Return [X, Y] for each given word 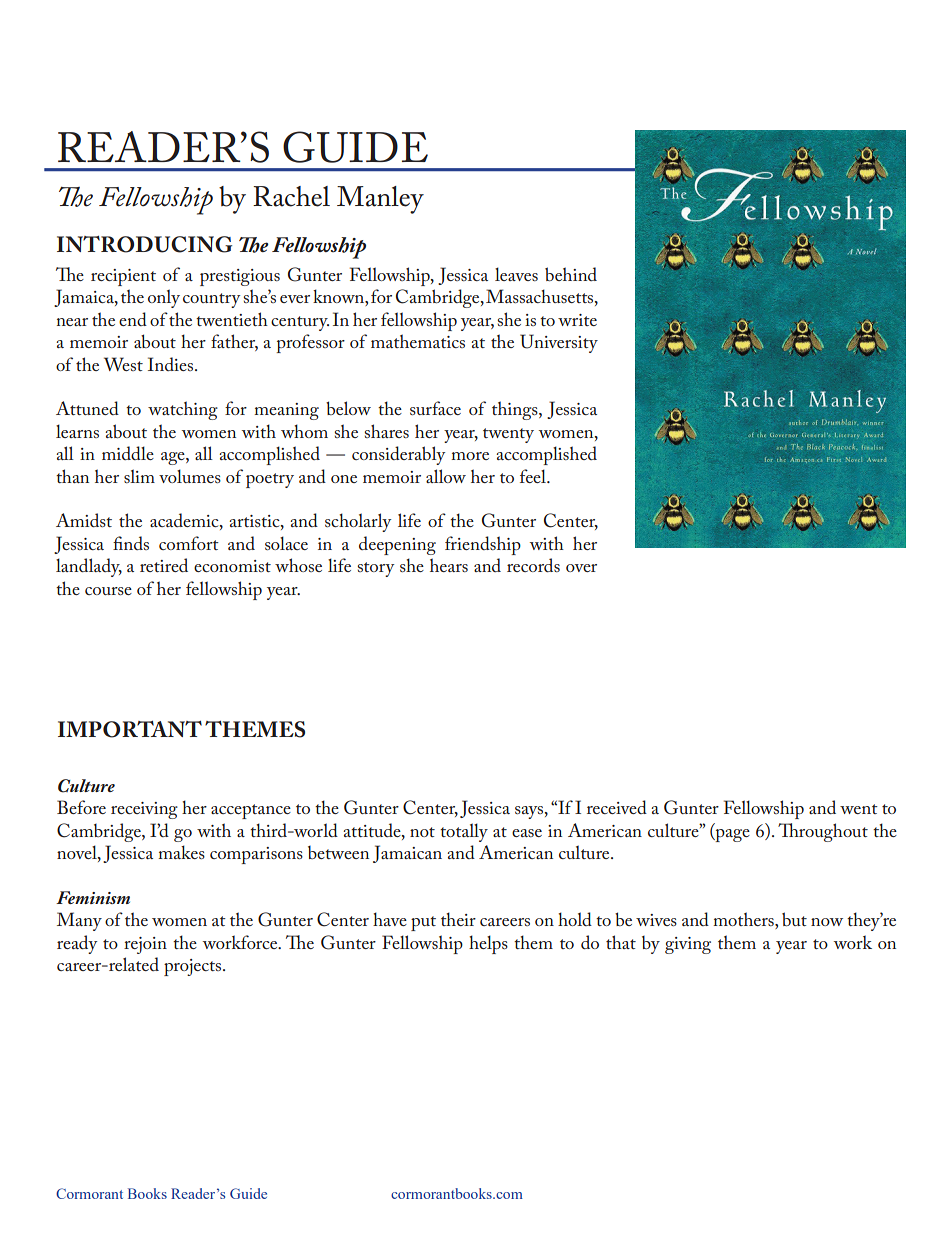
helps [488, 944]
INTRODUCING [144, 244]
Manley [380, 200]
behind [571, 274]
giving [688, 945]
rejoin [145, 945]
